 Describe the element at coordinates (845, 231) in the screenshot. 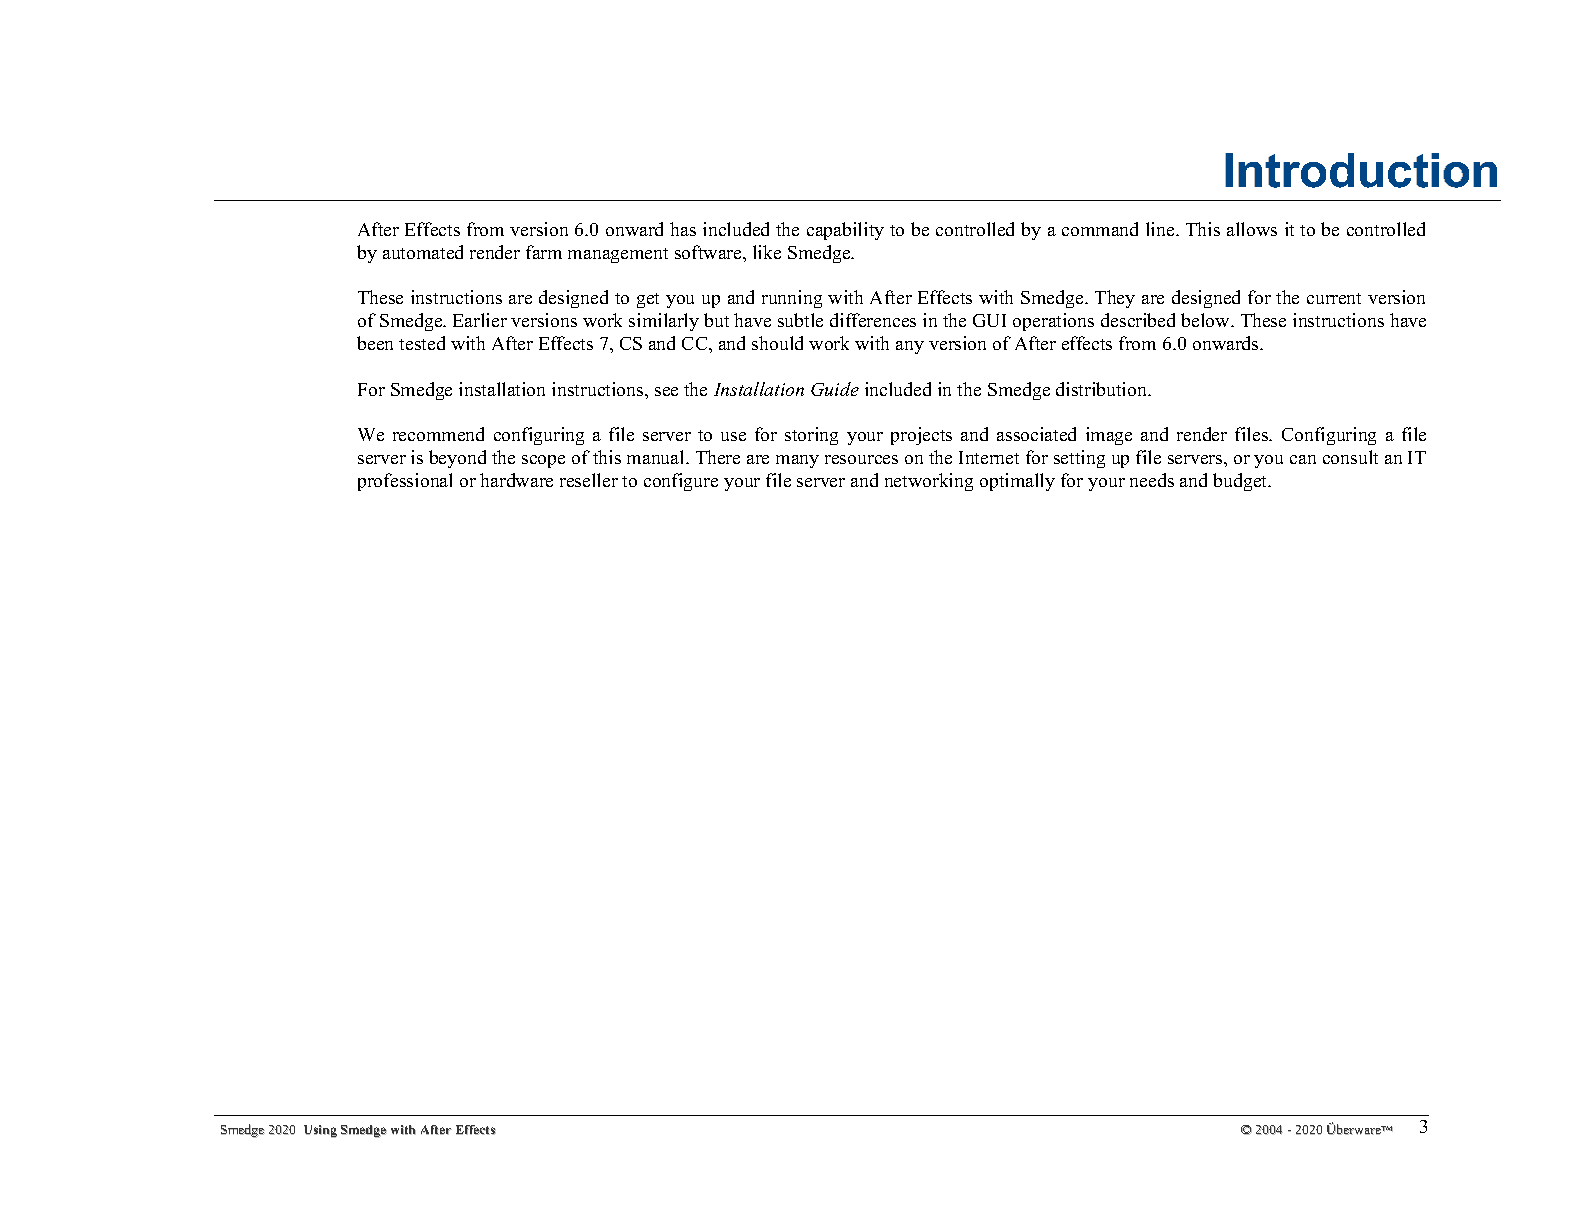

I see `capability` at that location.
